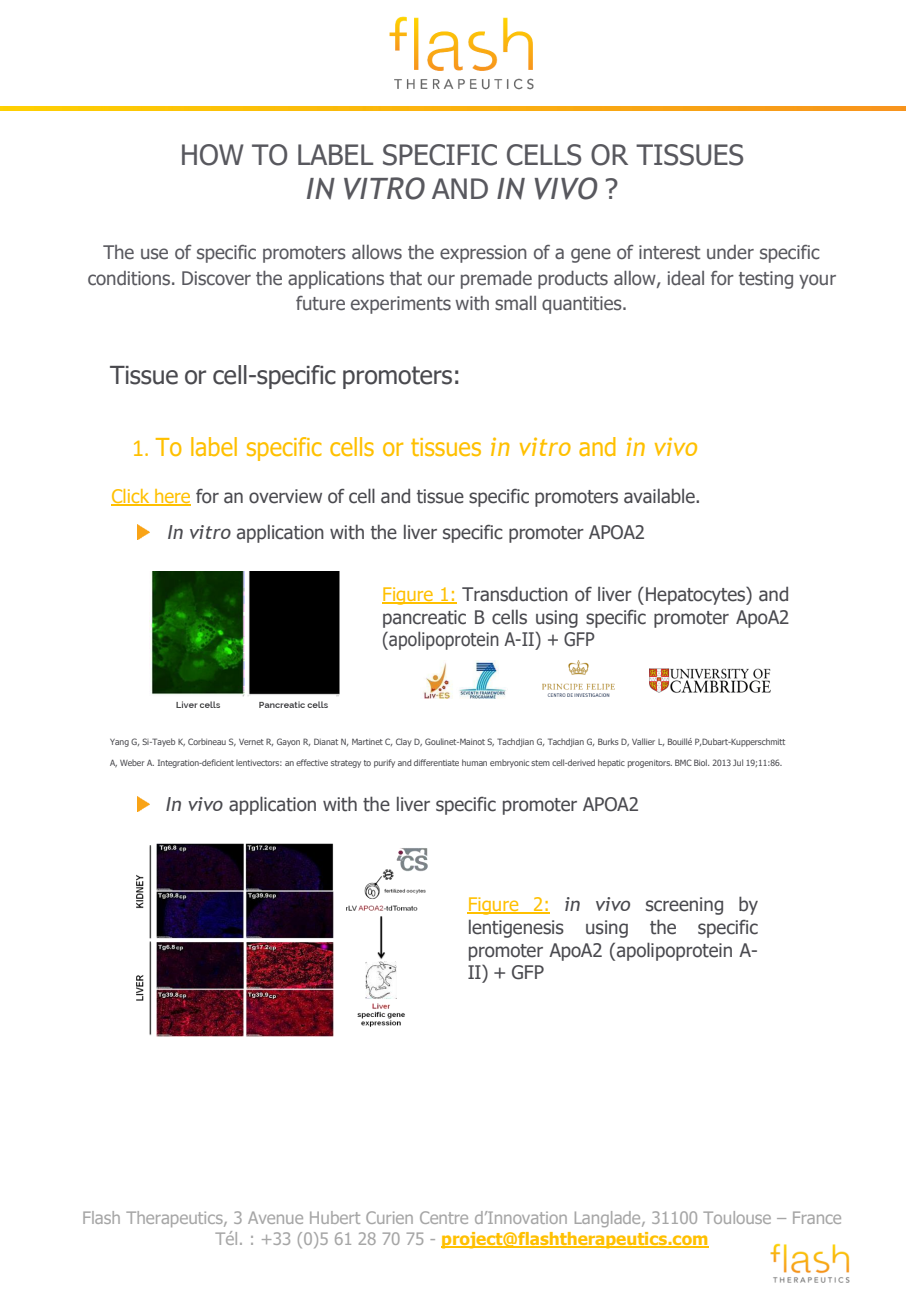 This screenshot has height=1307, width=924. What do you see at coordinates (132, 762) in the screenshot?
I see `Weber` at bounding box center [132, 762].
